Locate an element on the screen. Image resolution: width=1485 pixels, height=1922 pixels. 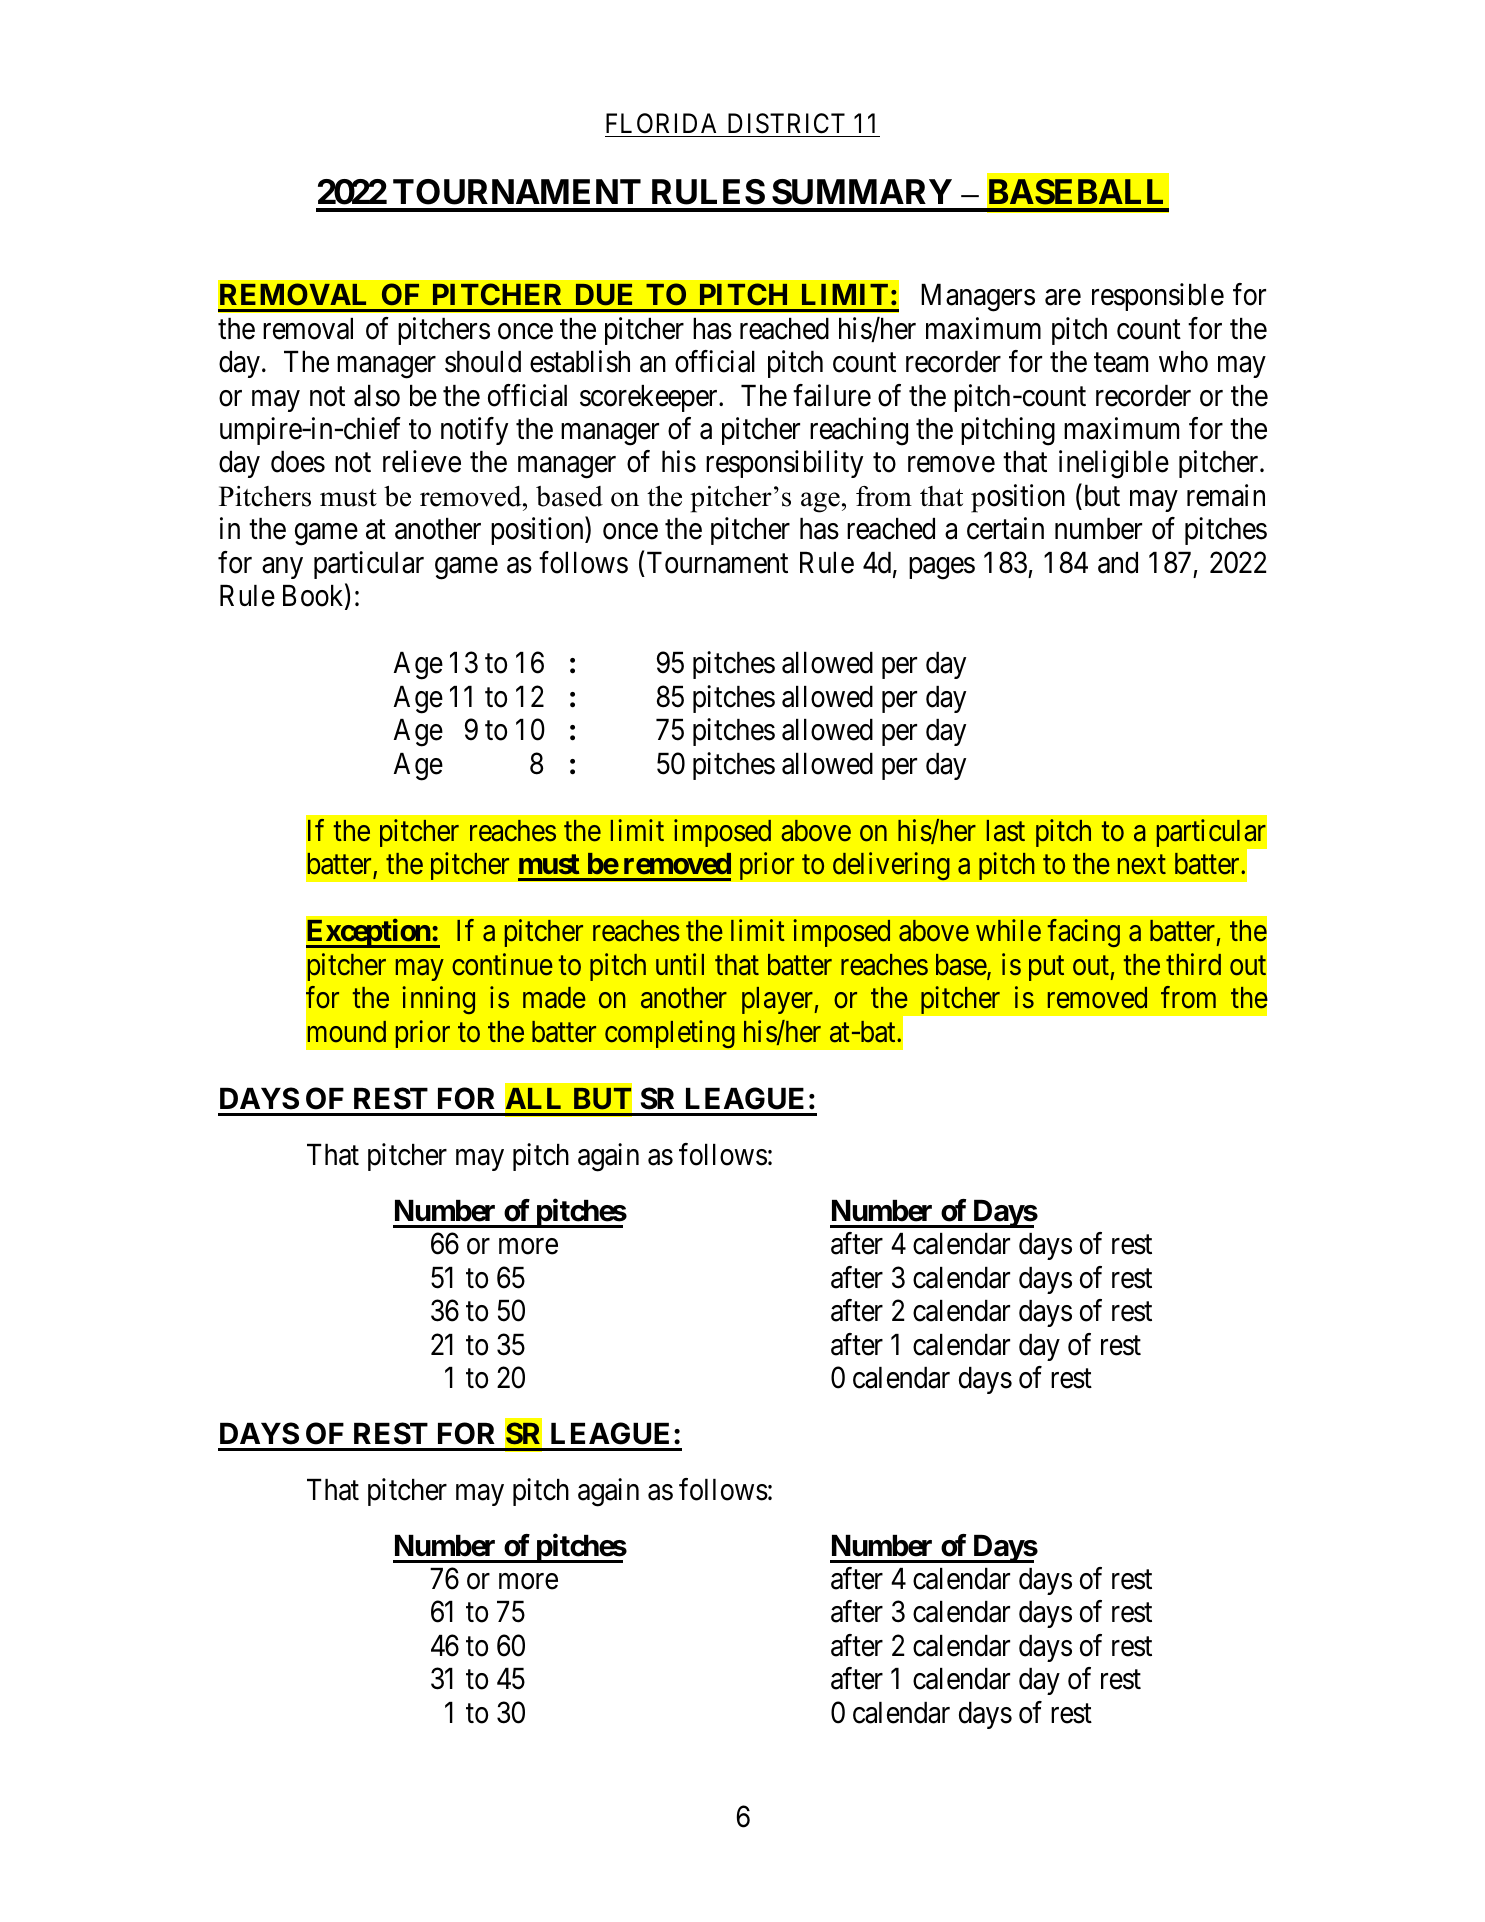
inning is located at coordinates (438, 1000).
